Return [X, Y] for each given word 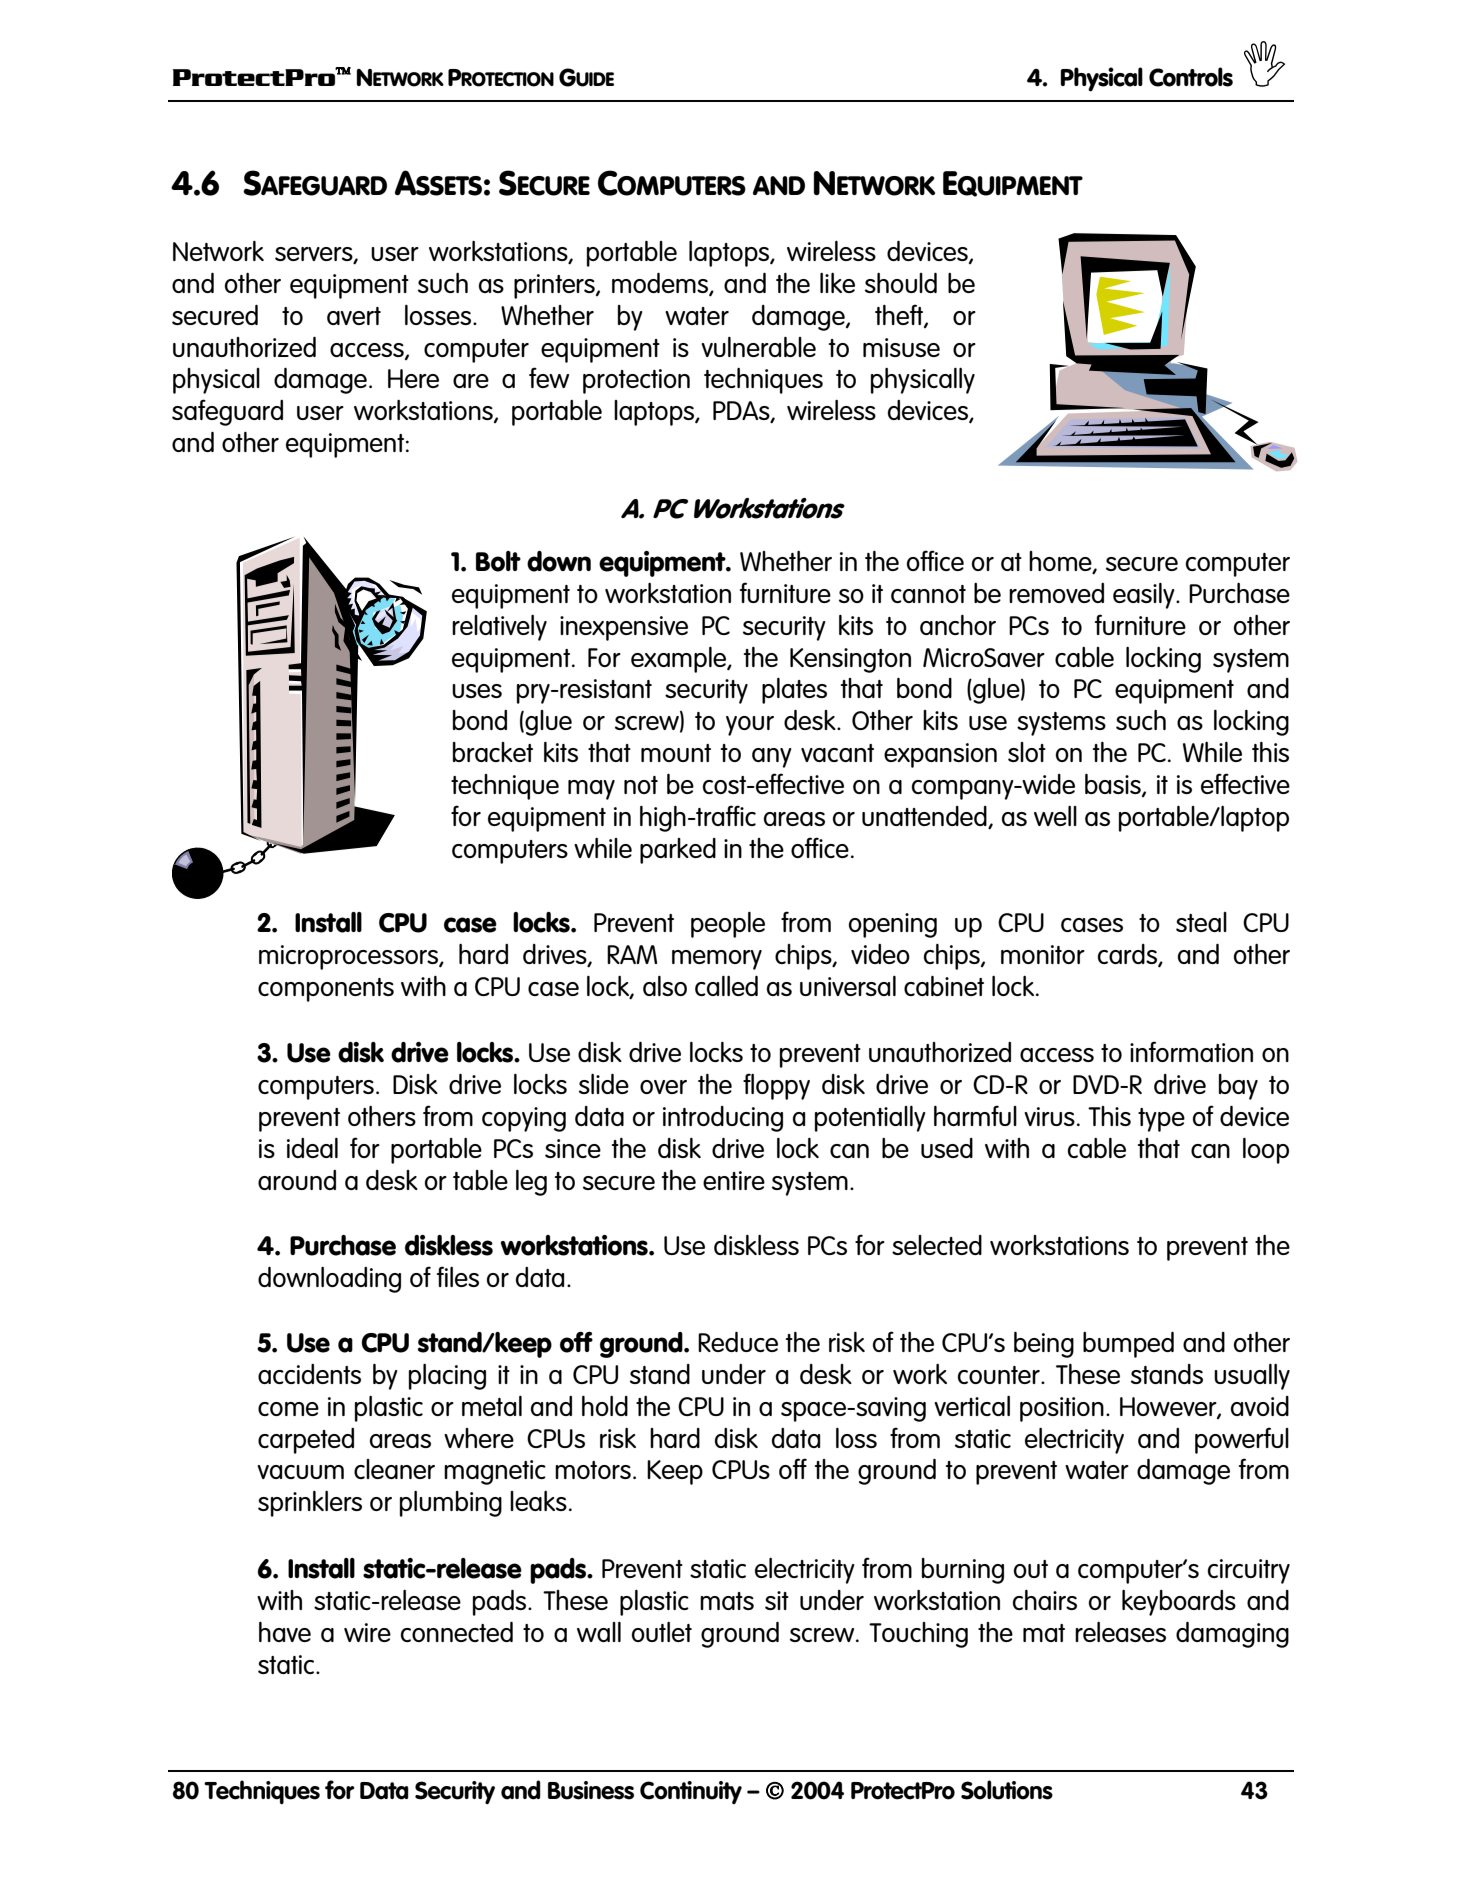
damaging [1232, 1634]
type [1161, 1120]
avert [354, 316]
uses [477, 691]
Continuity [691, 1792]
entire [734, 1180]
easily [1145, 596]
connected [457, 1631]
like [837, 283]
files [458, 1276]
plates [794, 691]
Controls [1191, 77]
